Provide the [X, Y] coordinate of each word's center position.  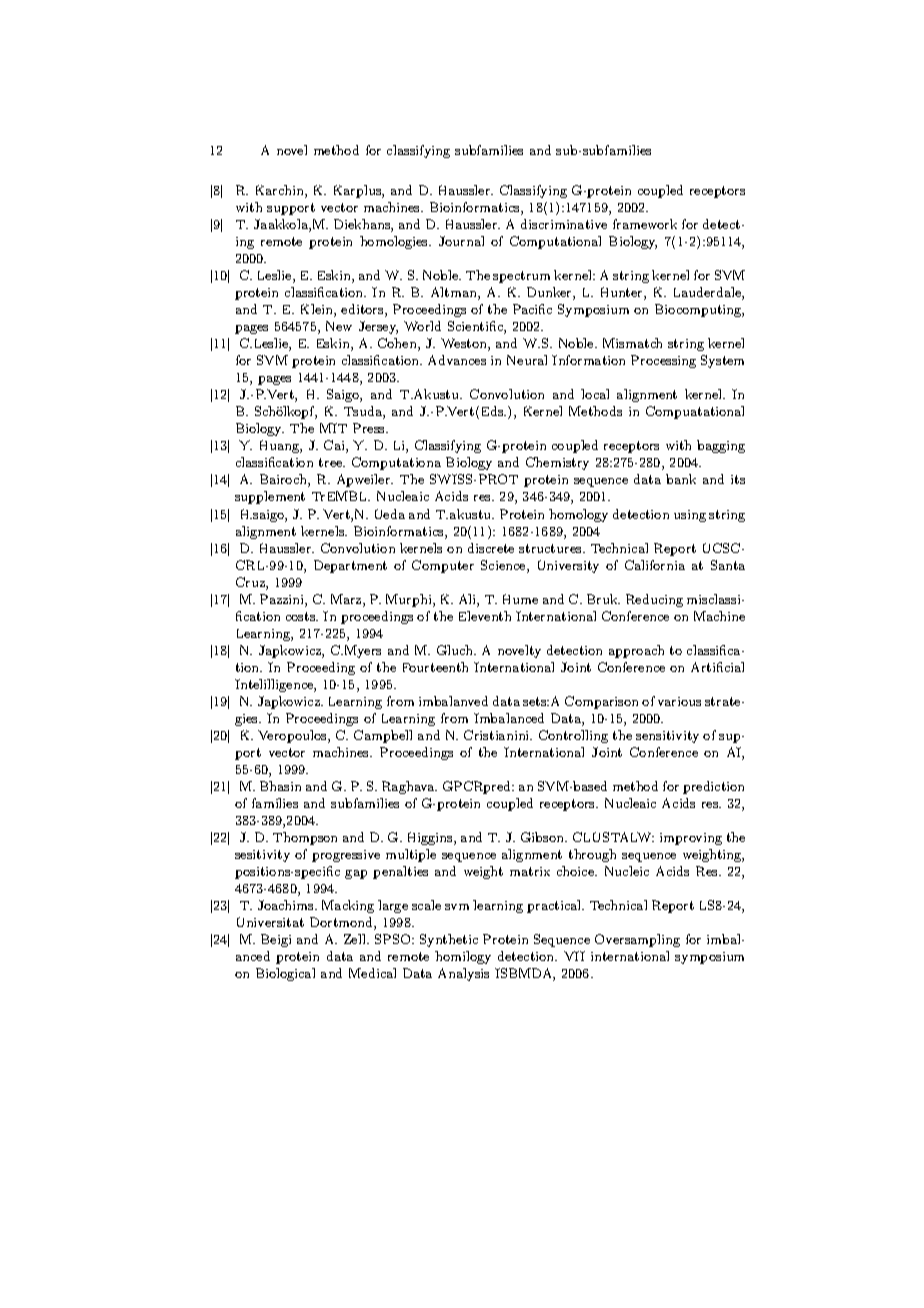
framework [645, 224]
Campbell [383, 736]
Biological [285, 974]
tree [332, 462]
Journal [461, 241]
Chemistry [557, 463]
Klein [318, 310]
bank [681, 479]
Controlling [573, 736]
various [679, 701]
